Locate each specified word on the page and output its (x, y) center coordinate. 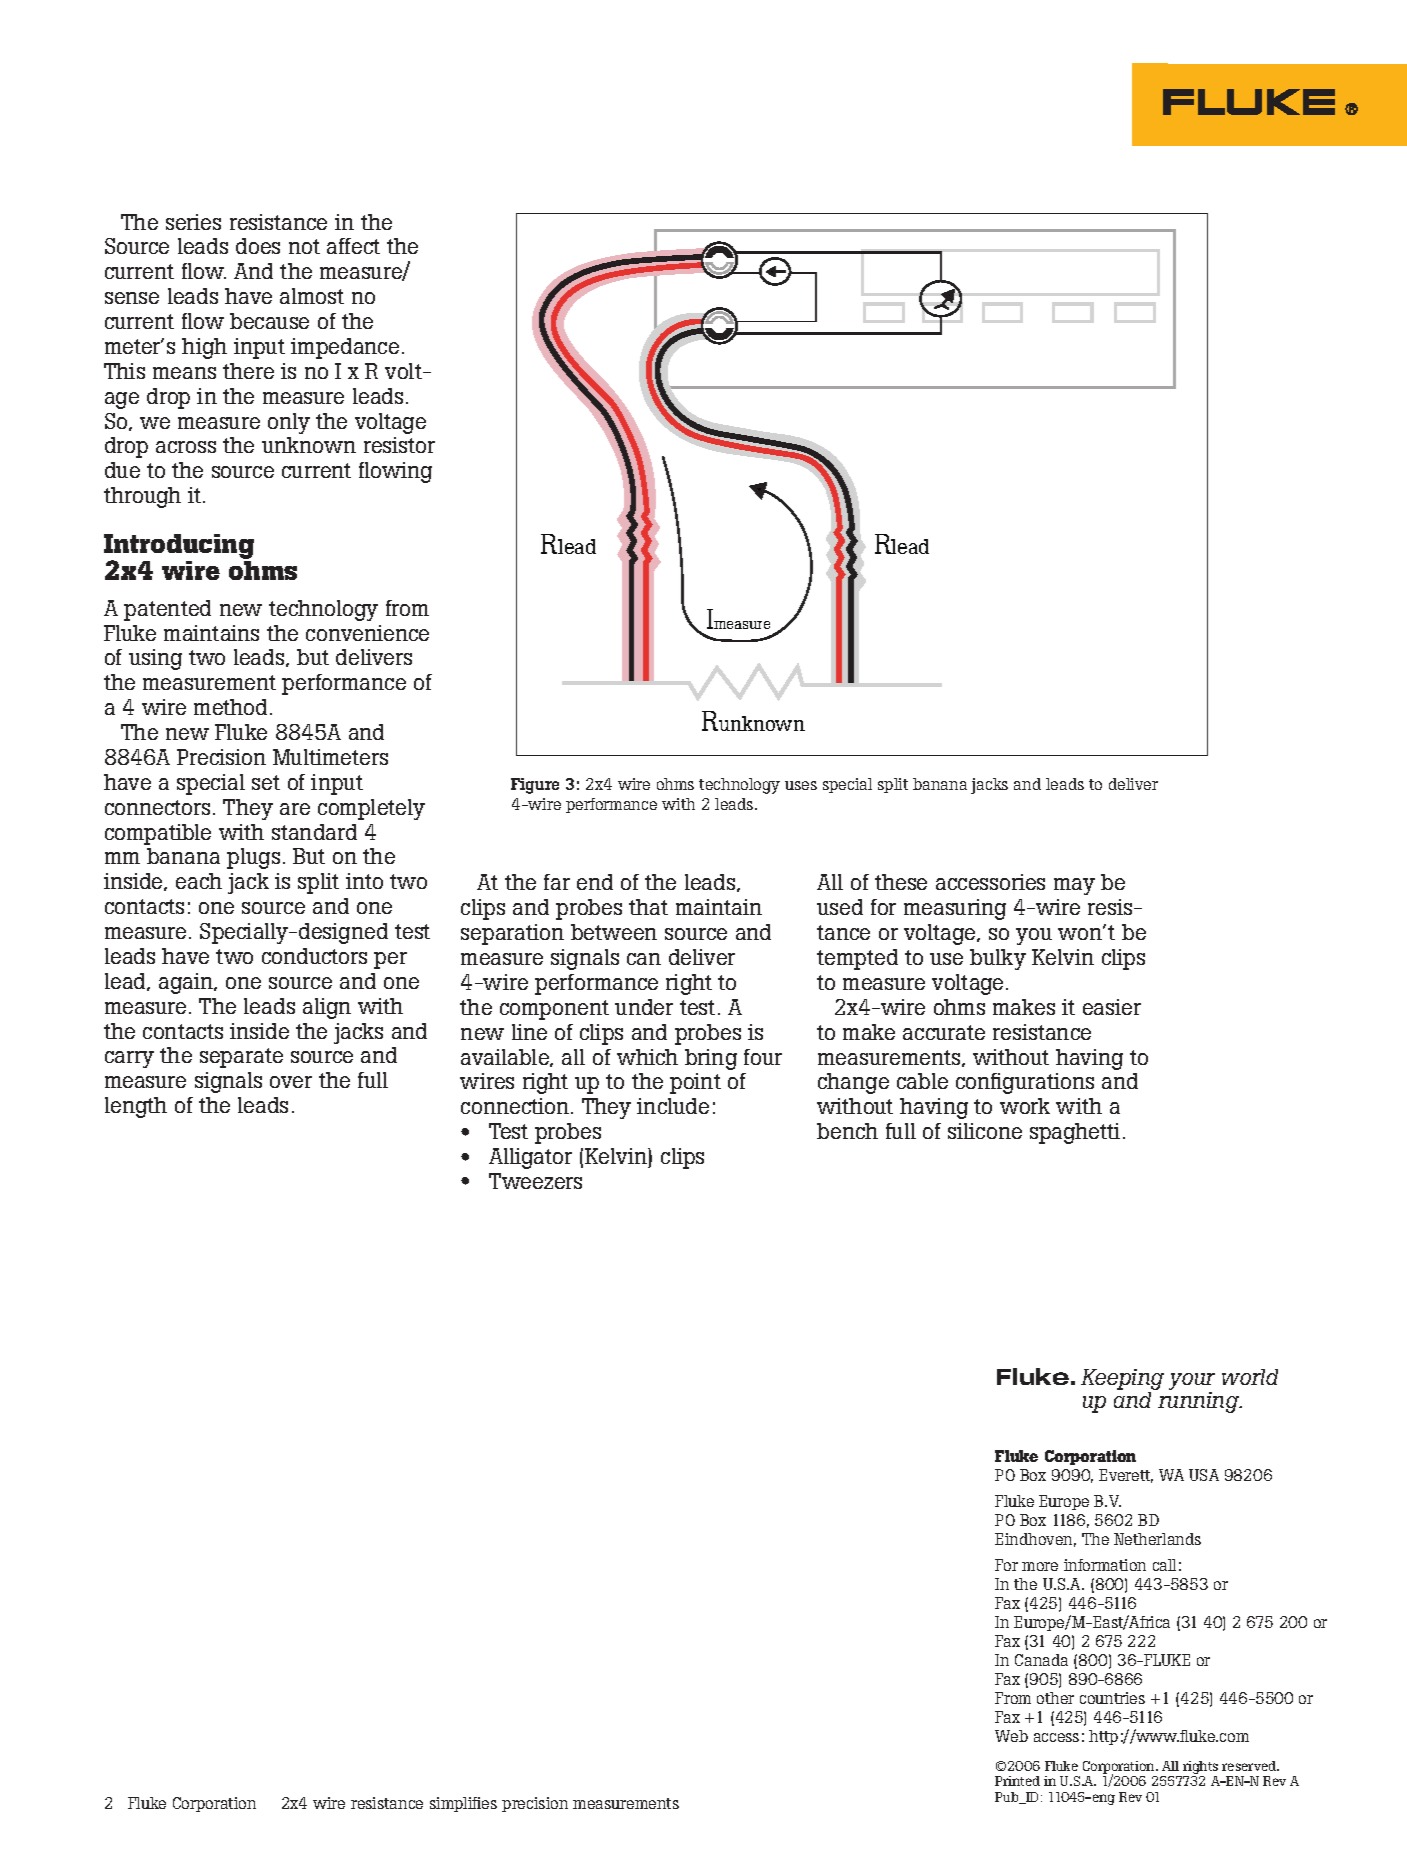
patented (167, 610)
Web (1011, 1736)
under (644, 1007)
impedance (345, 348)
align (327, 1008)
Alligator (530, 1158)
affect (353, 246)
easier (1112, 1007)
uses (801, 785)
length (136, 1107)
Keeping (1122, 1381)
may (1074, 886)
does (258, 246)
